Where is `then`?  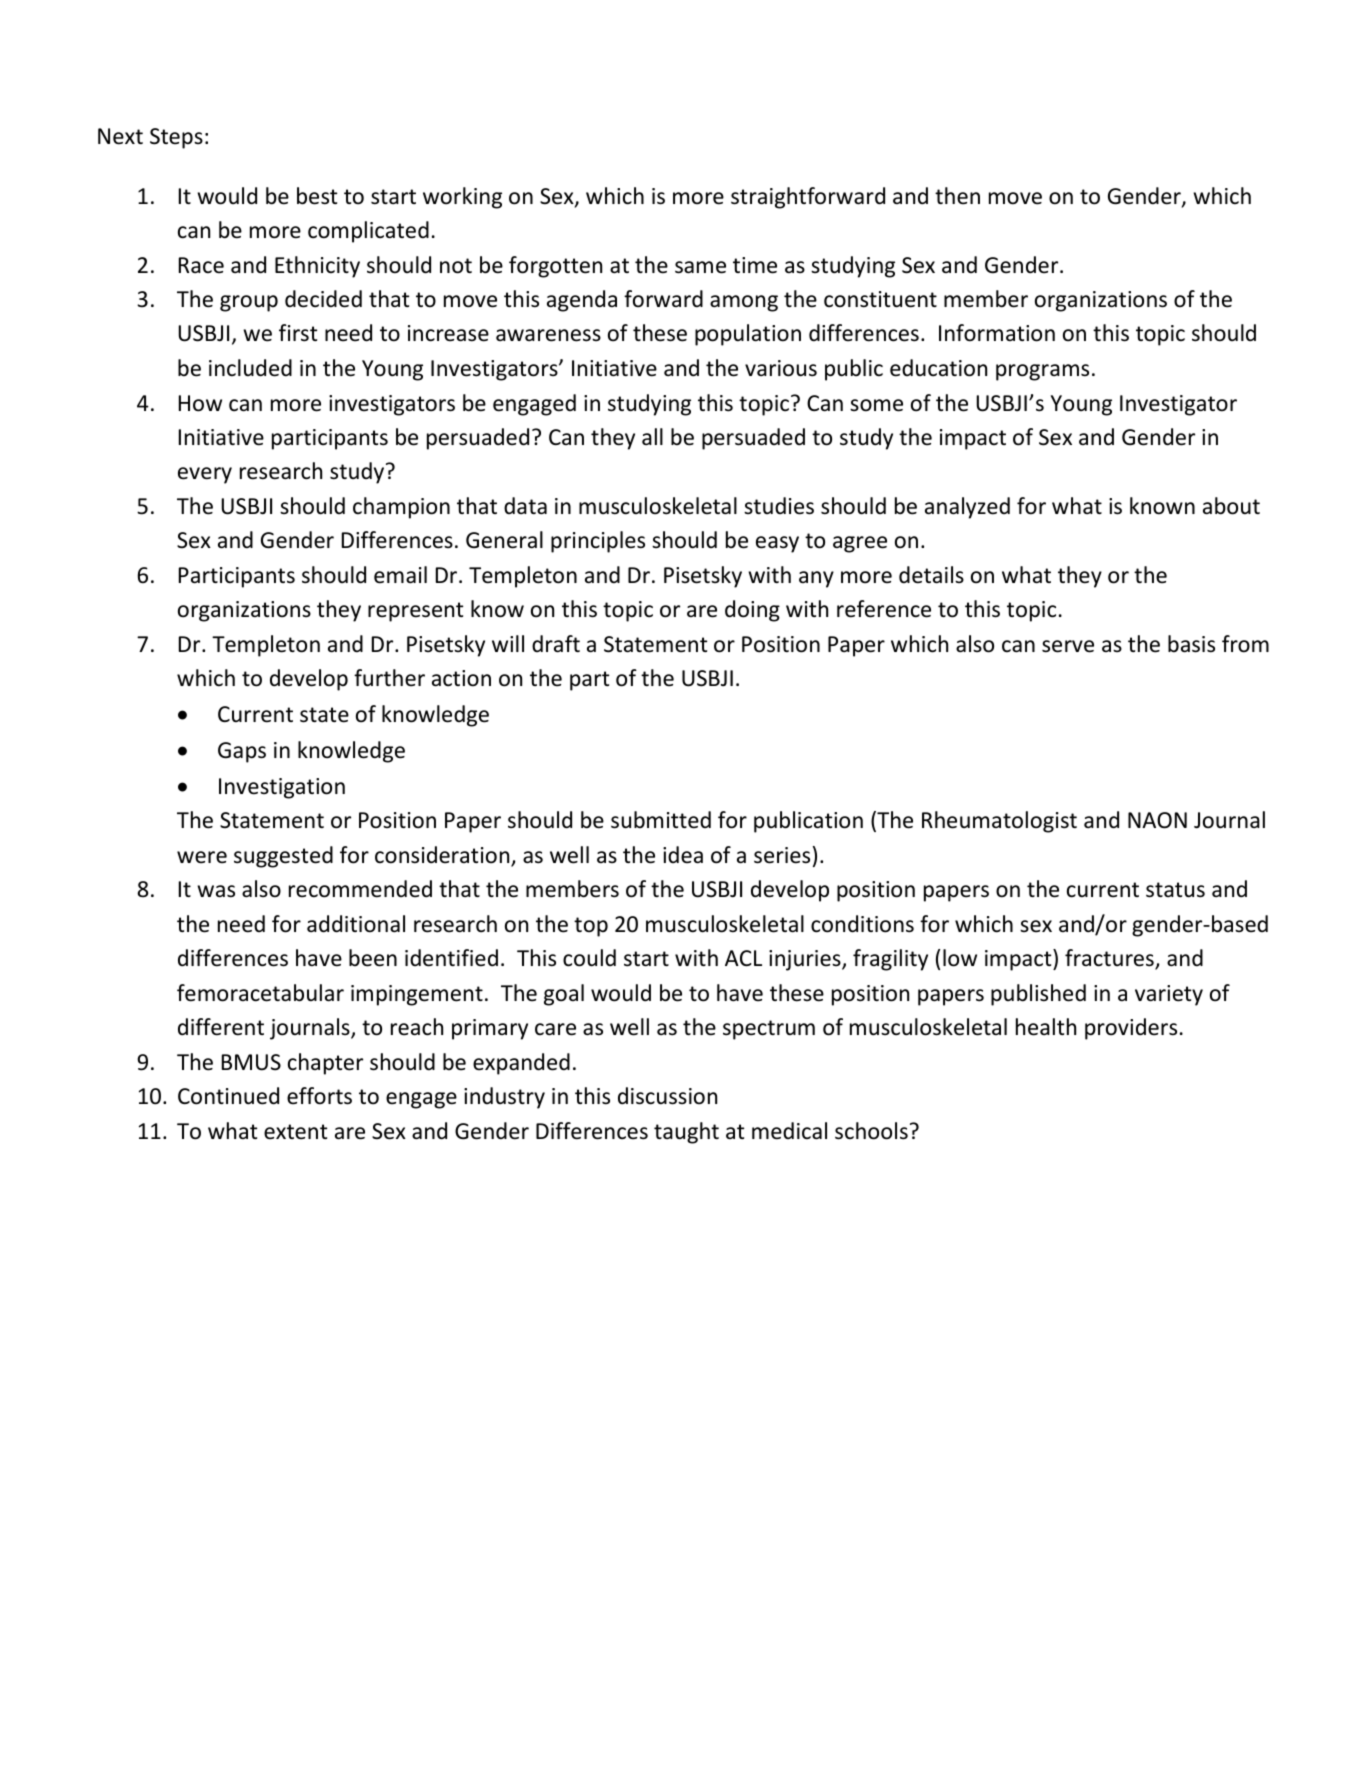 then is located at coordinates (957, 196).
